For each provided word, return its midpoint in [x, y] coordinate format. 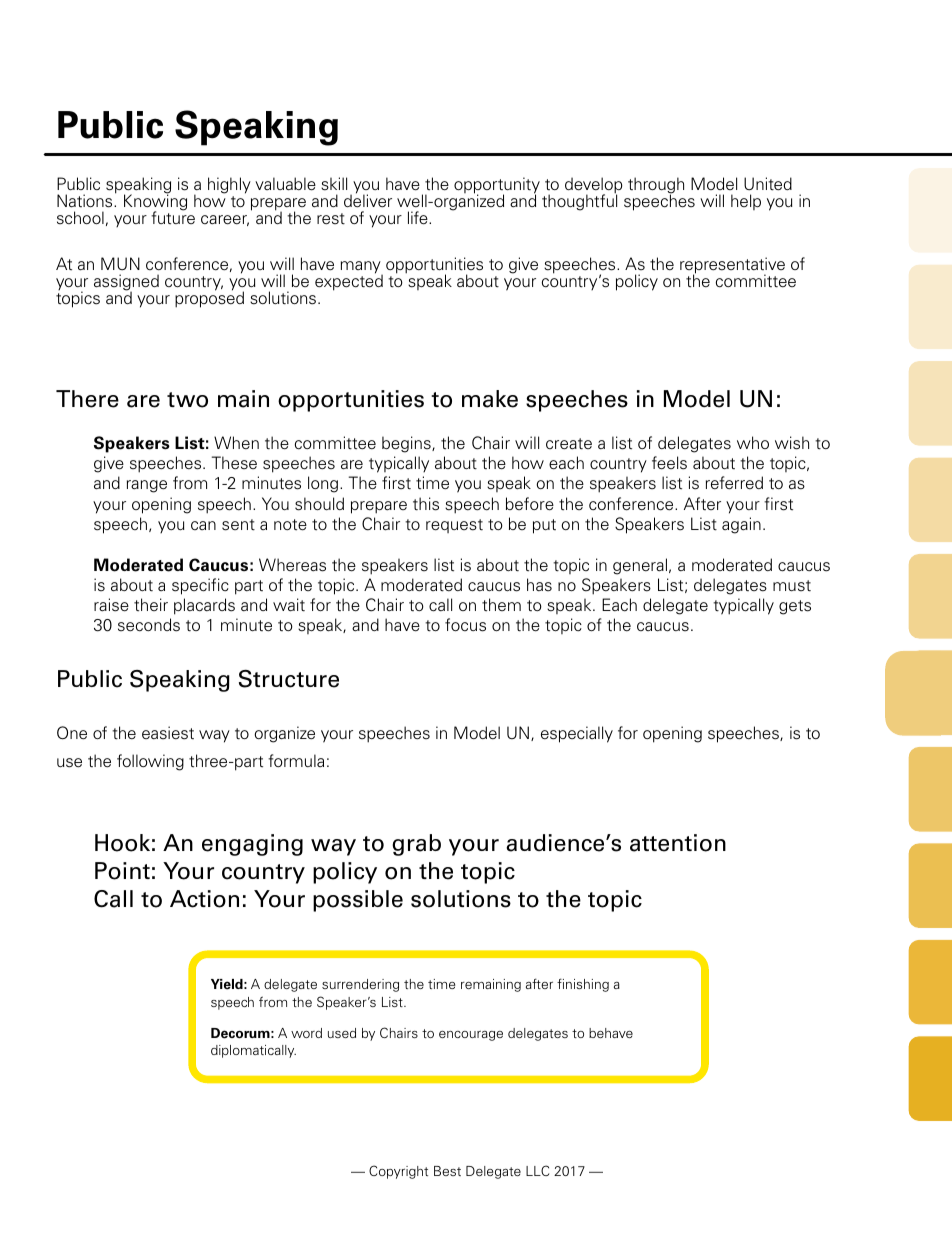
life [419, 218]
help [746, 202]
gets [795, 607]
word [306, 1033]
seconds [149, 625]
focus [465, 625]
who [753, 442]
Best [447, 1171]
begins [407, 444]
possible [358, 901]
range [147, 486]
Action [204, 899]
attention [678, 843]
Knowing [155, 203]
